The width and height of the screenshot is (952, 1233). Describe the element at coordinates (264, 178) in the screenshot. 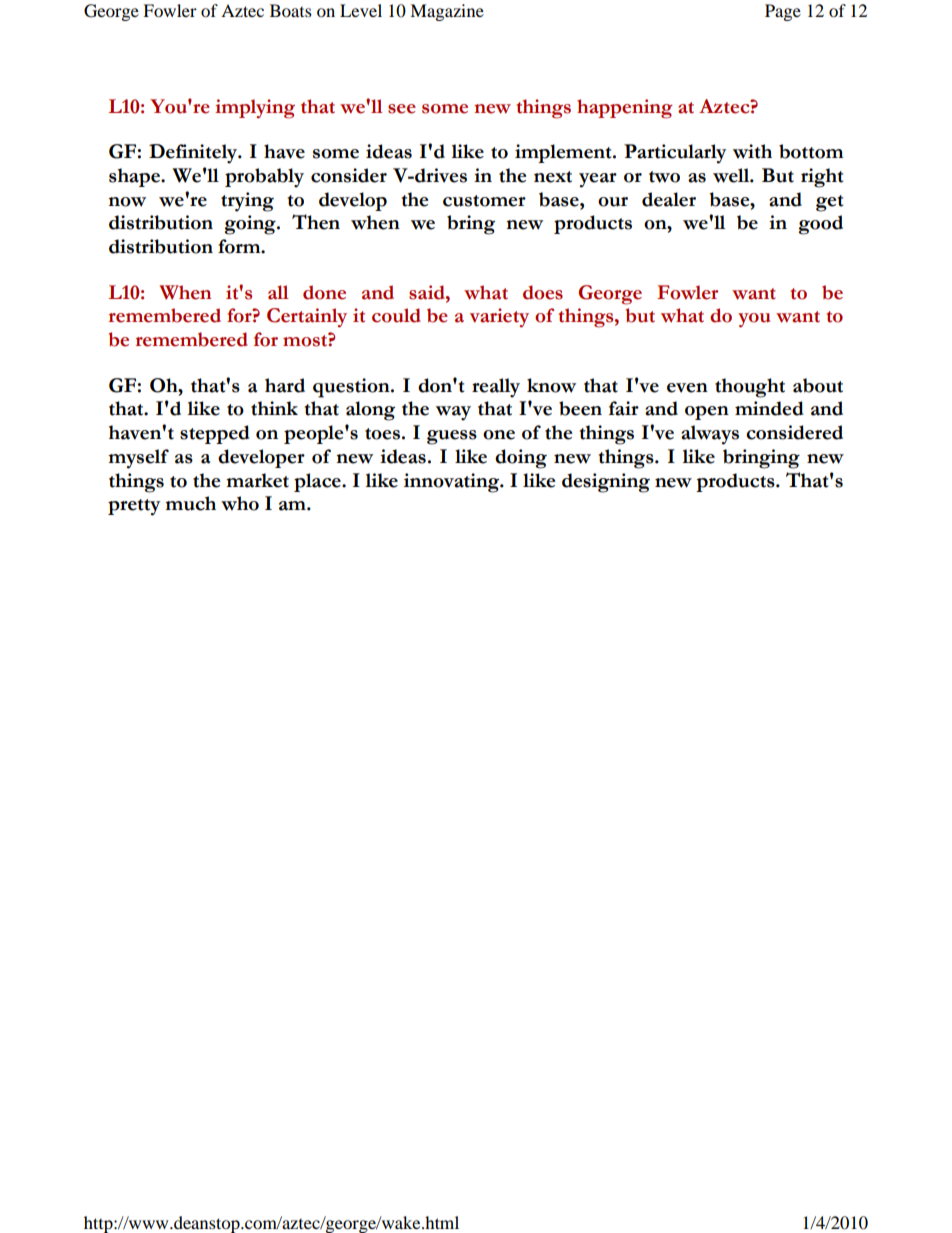

I see `probably` at that location.
